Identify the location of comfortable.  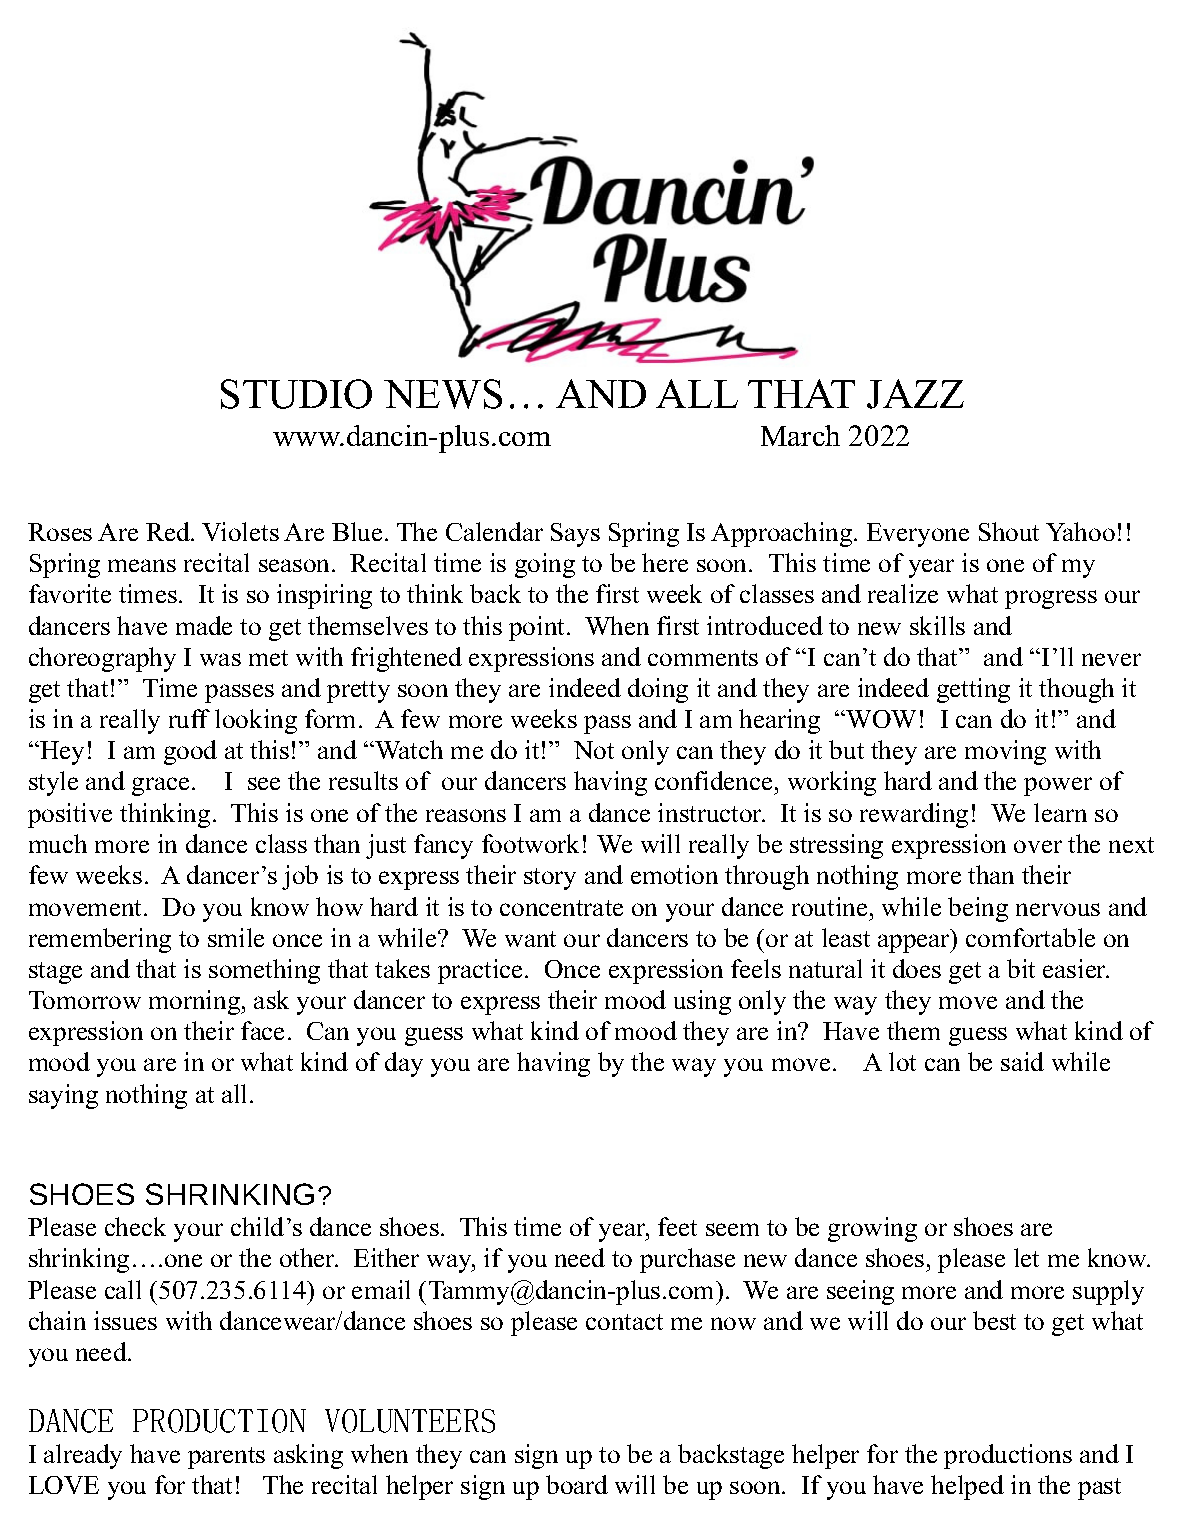
(1030, 937).
